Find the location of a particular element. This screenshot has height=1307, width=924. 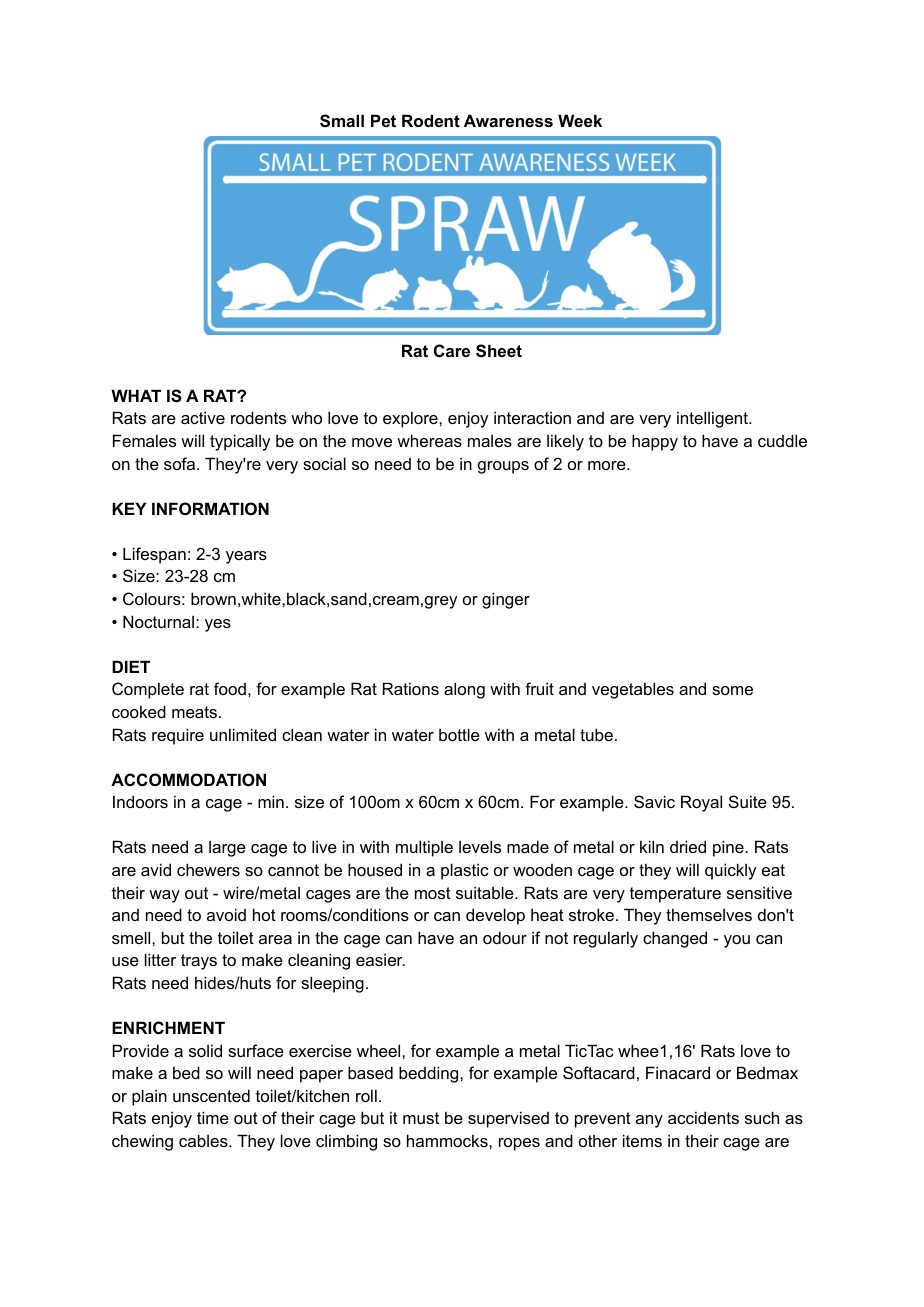

must is located at coordinates (421, 1118).
